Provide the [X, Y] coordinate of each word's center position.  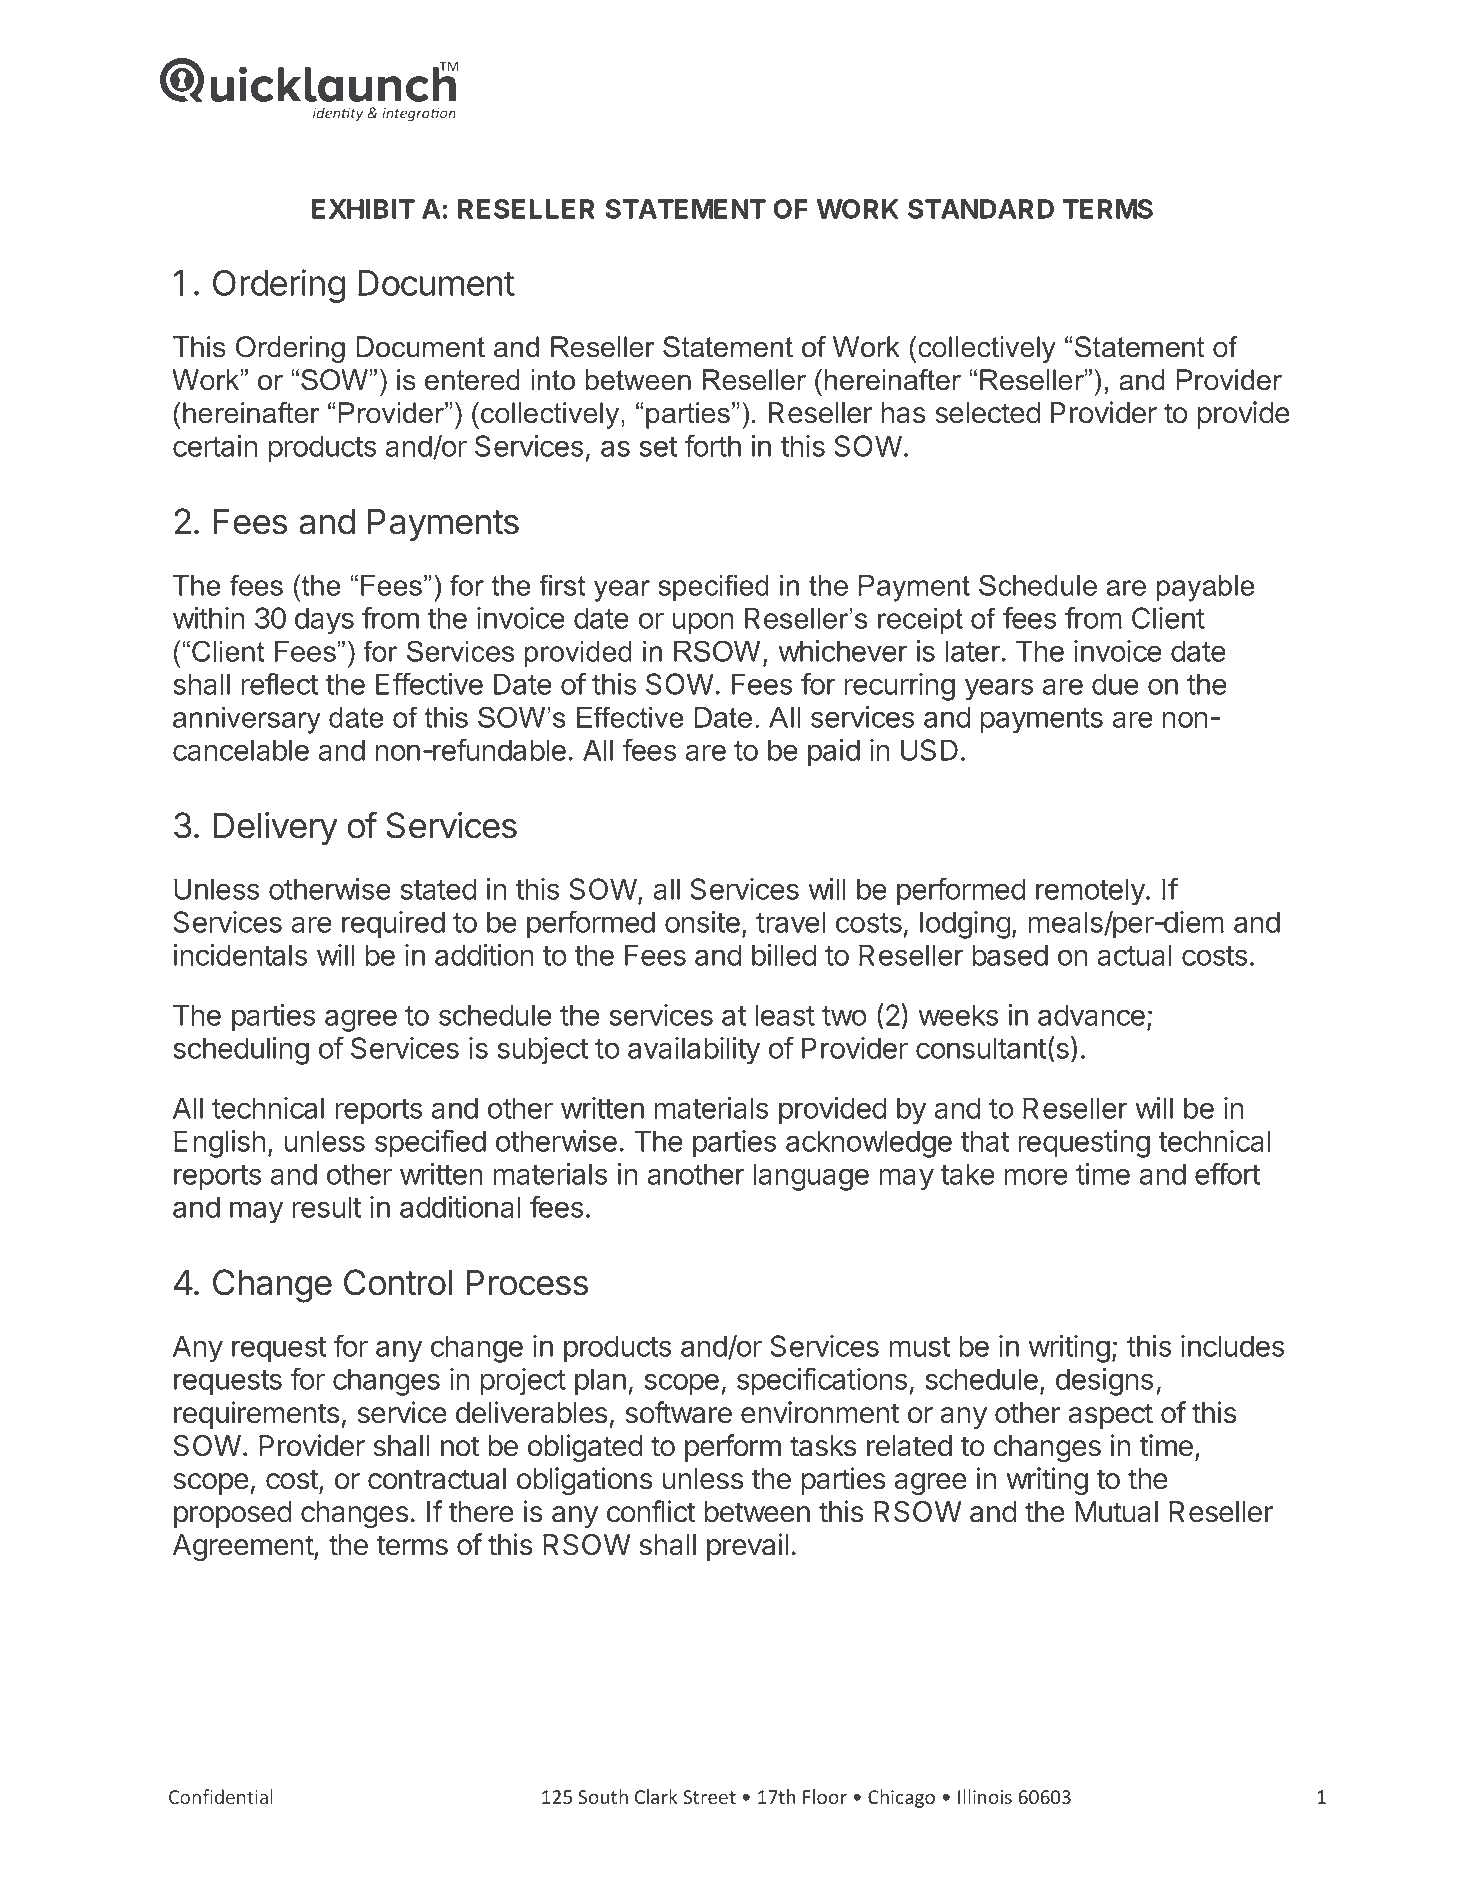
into [553, 380]
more [1036, 1176]
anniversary [247, 720]
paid [834, 753]
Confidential [221, 1796]
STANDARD [981, 209]
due [1115, 684]
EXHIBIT [363, 209]
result [326, 1207]
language [811, 1177]
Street [709, 1797]
